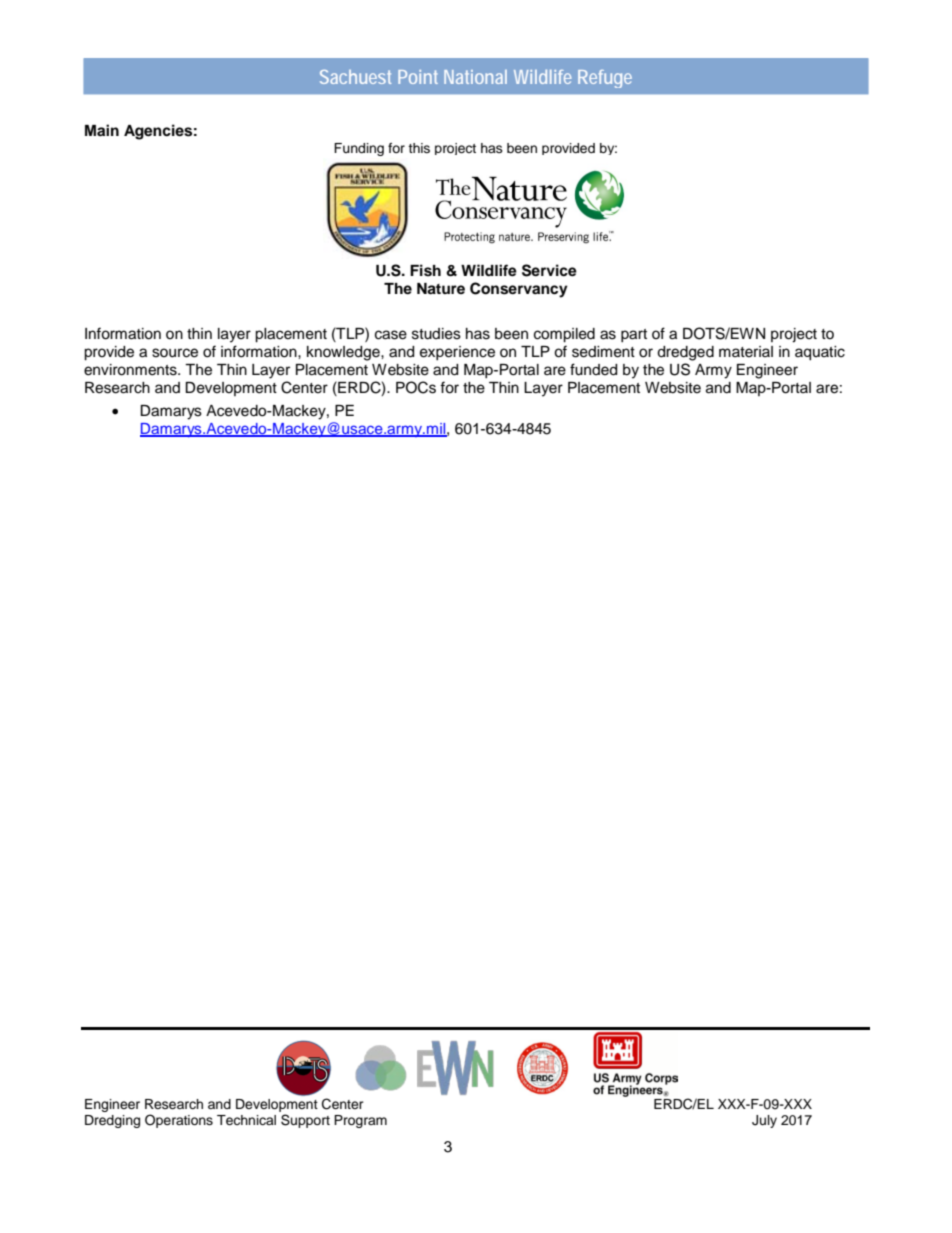 This screenshot has height=1233, width=952. I want to click on National, so click(475, 77).
